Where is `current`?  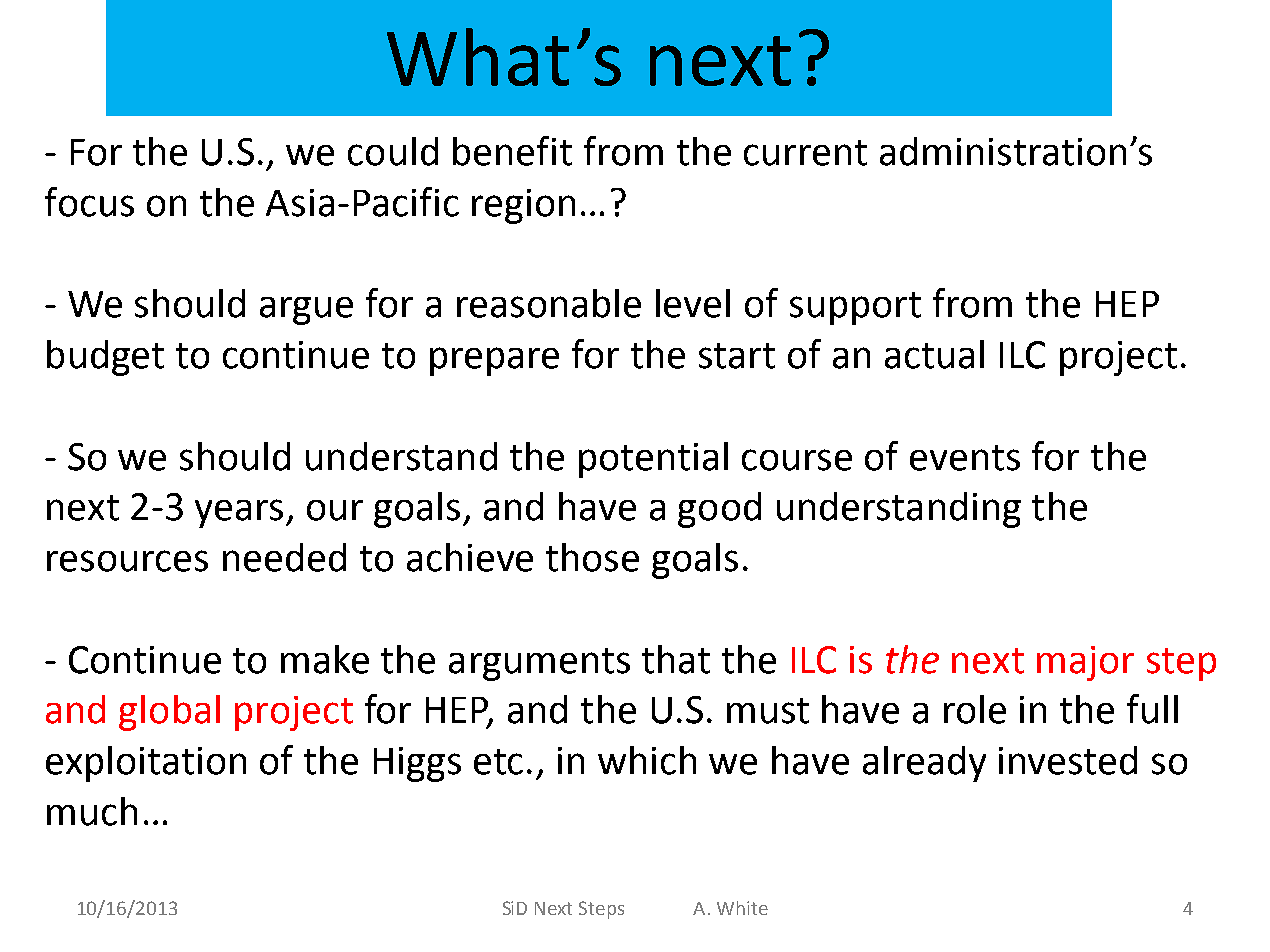
current is located at coordinates (805, 153).
